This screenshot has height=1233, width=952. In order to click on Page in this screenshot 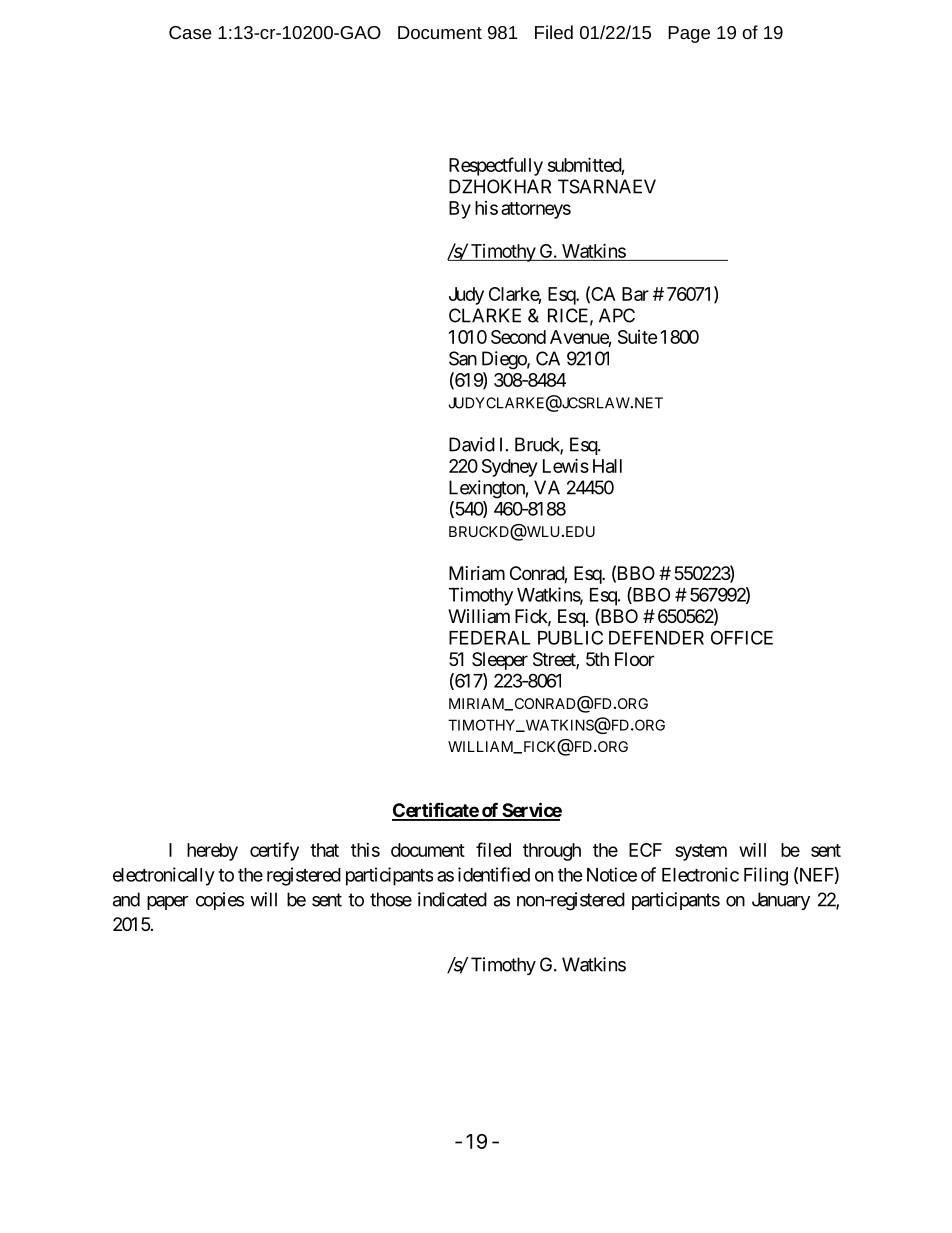, I will do `click(689, 34)`.
